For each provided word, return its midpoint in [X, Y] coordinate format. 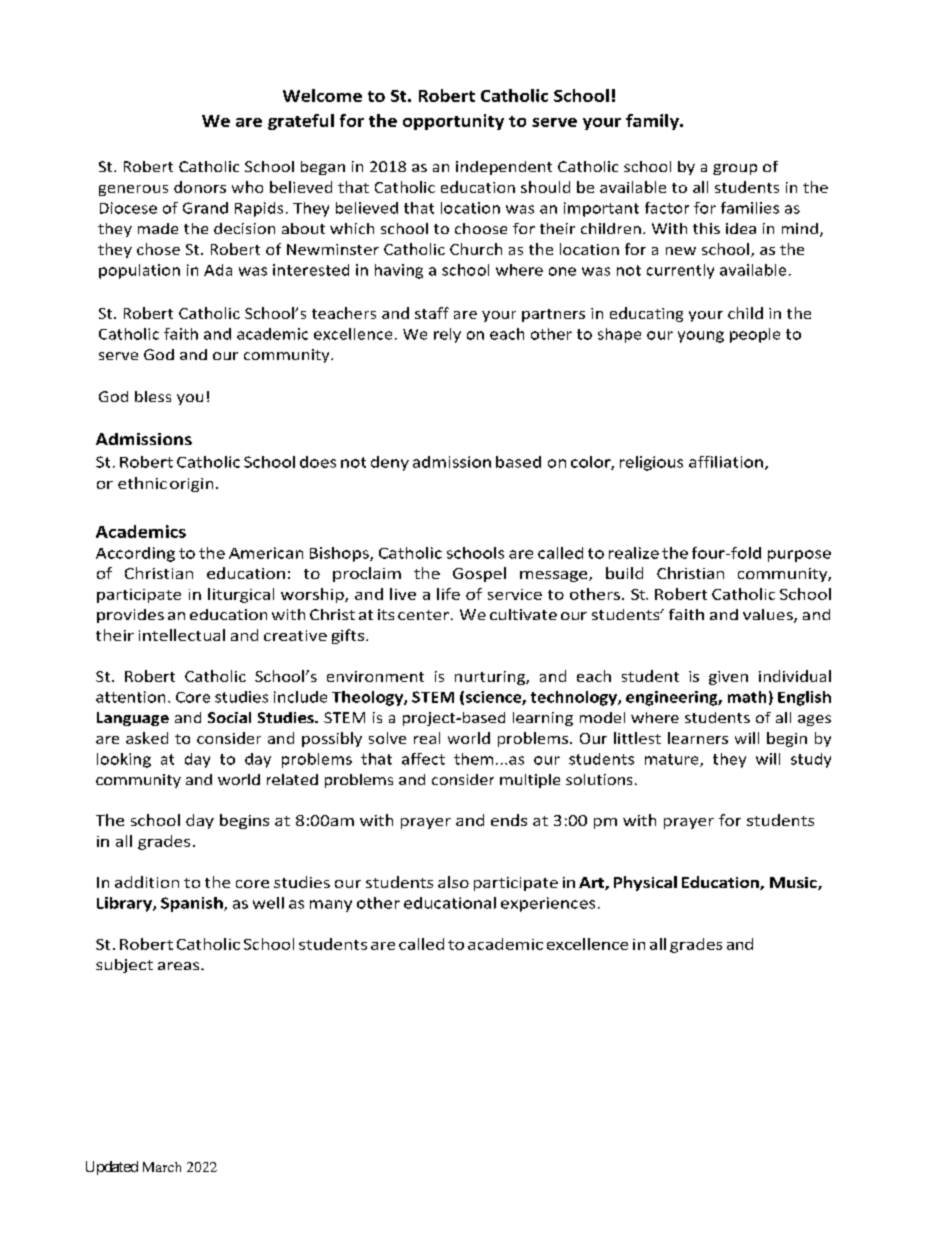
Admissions [144, 439]
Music [794, 883]
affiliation [726, 462]
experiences [548, 904]
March [162, 1167]
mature [673, 760]
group [735, 169]
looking [124, 760]
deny [390, 463]
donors [200, 187]
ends [509, 820]
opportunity [453, 122]
